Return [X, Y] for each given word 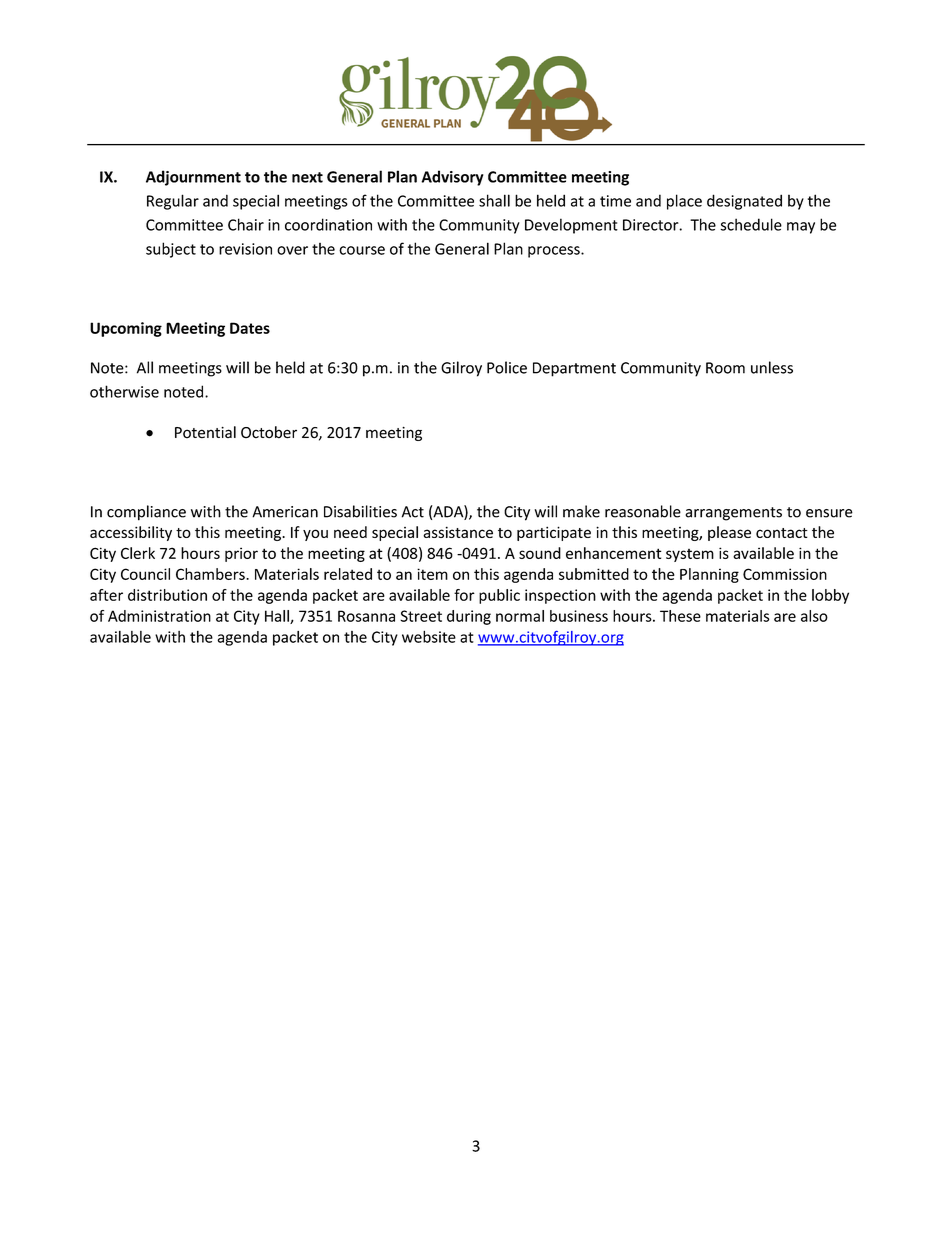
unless [772, 367]
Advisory [452, 178]
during [469, 617]
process [555, 252]
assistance [458, 532]
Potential [205, 432]
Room [725, 368]
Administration [159, 616]
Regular [173, 202]
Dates [250, 328]
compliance [146, 513]
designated [744, 202]
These [680, 616]
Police [507, 367]
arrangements [733, 514]
